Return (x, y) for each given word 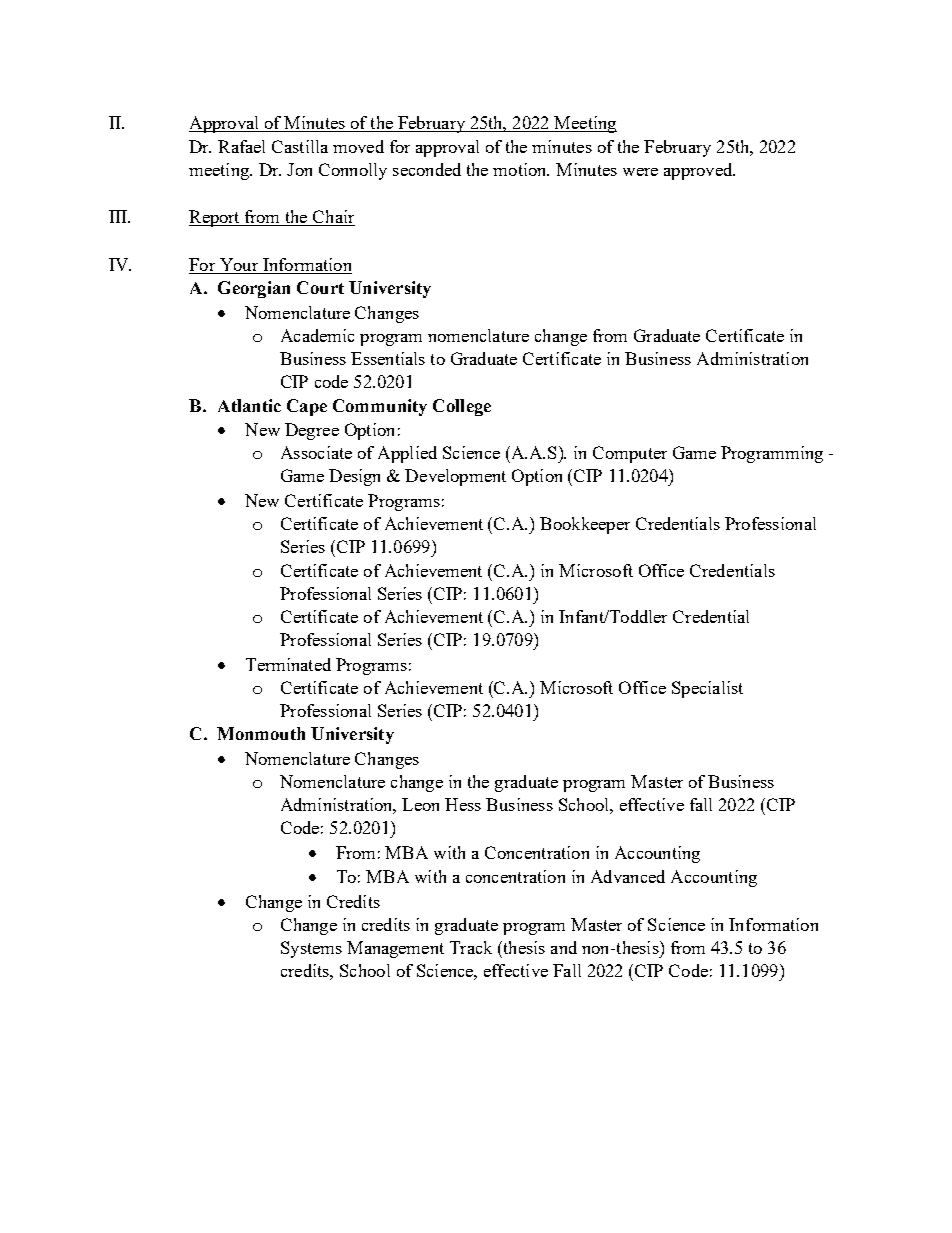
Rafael (241, 146)
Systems (311, 949)
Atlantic (249, 405)
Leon (420, 804)
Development (455, 477)
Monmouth (261, 733)
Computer (630, 454)
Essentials (388, 358)
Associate (316, 452)
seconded (427, 169)
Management (395, 949)
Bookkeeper (585, 525)
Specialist (707, 689)
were (640, 172)
